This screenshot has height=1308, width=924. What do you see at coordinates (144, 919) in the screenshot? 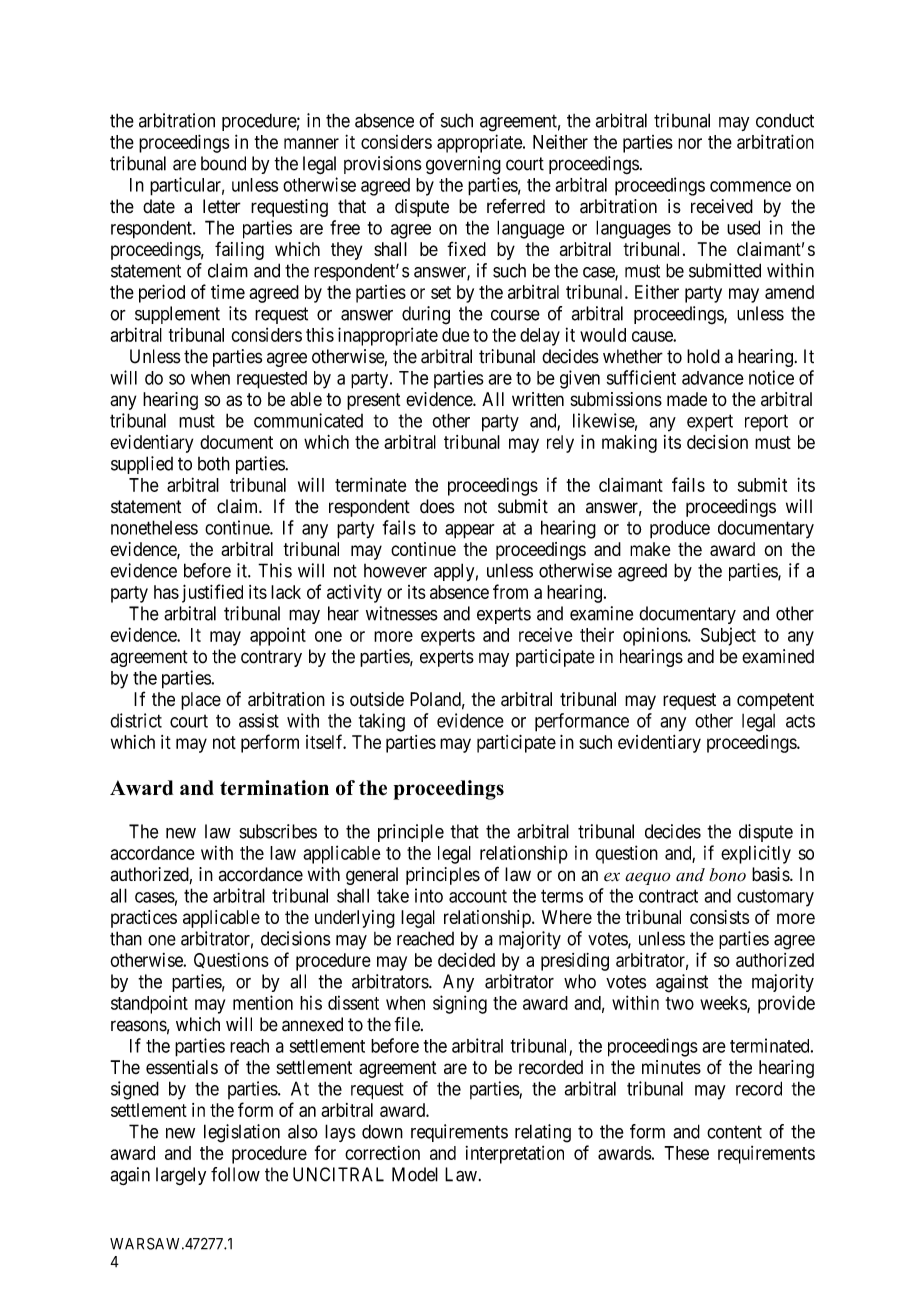
I see `practices` at bounding box center [144, 919].
